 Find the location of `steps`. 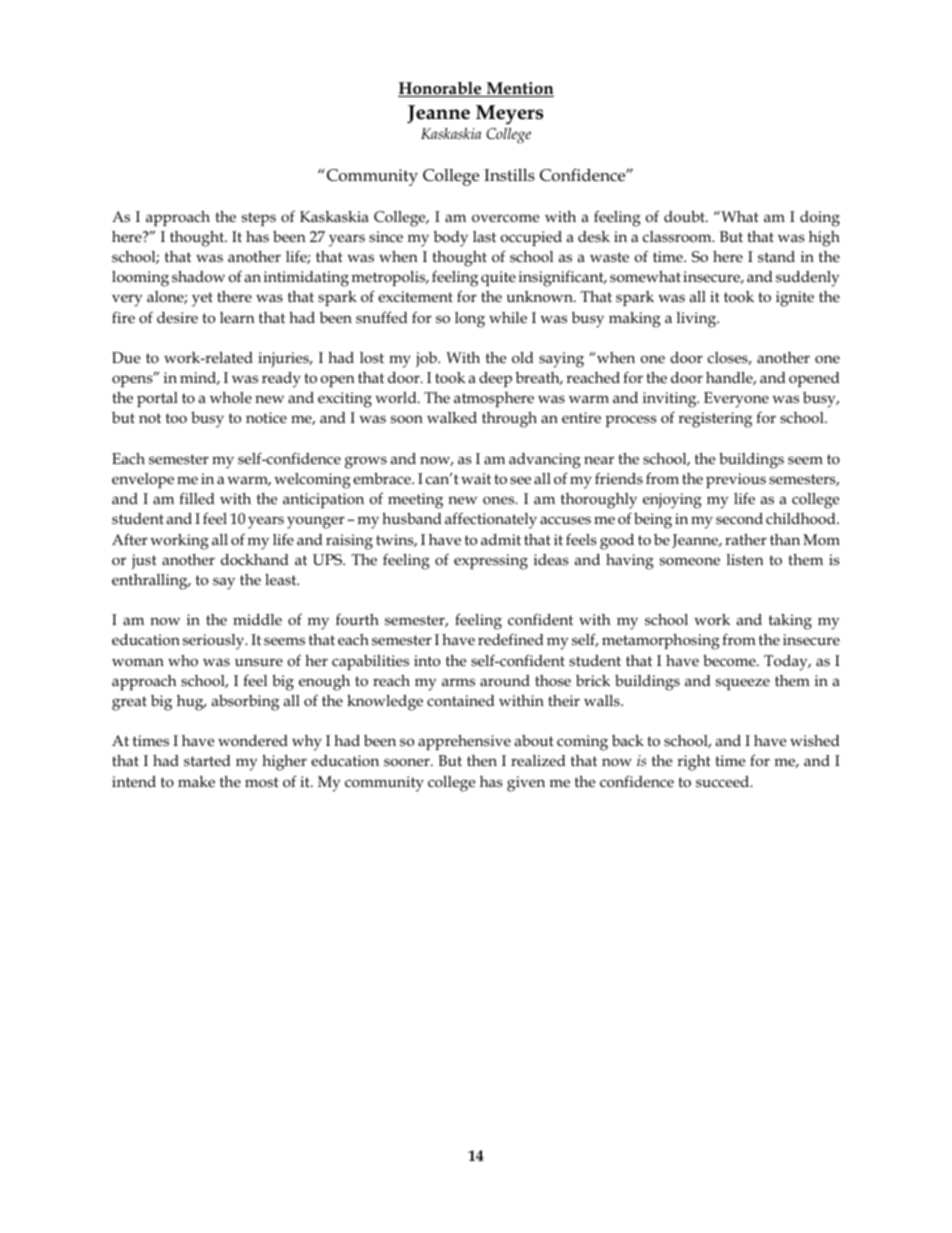

steps is located at coordinates (259, 219).
